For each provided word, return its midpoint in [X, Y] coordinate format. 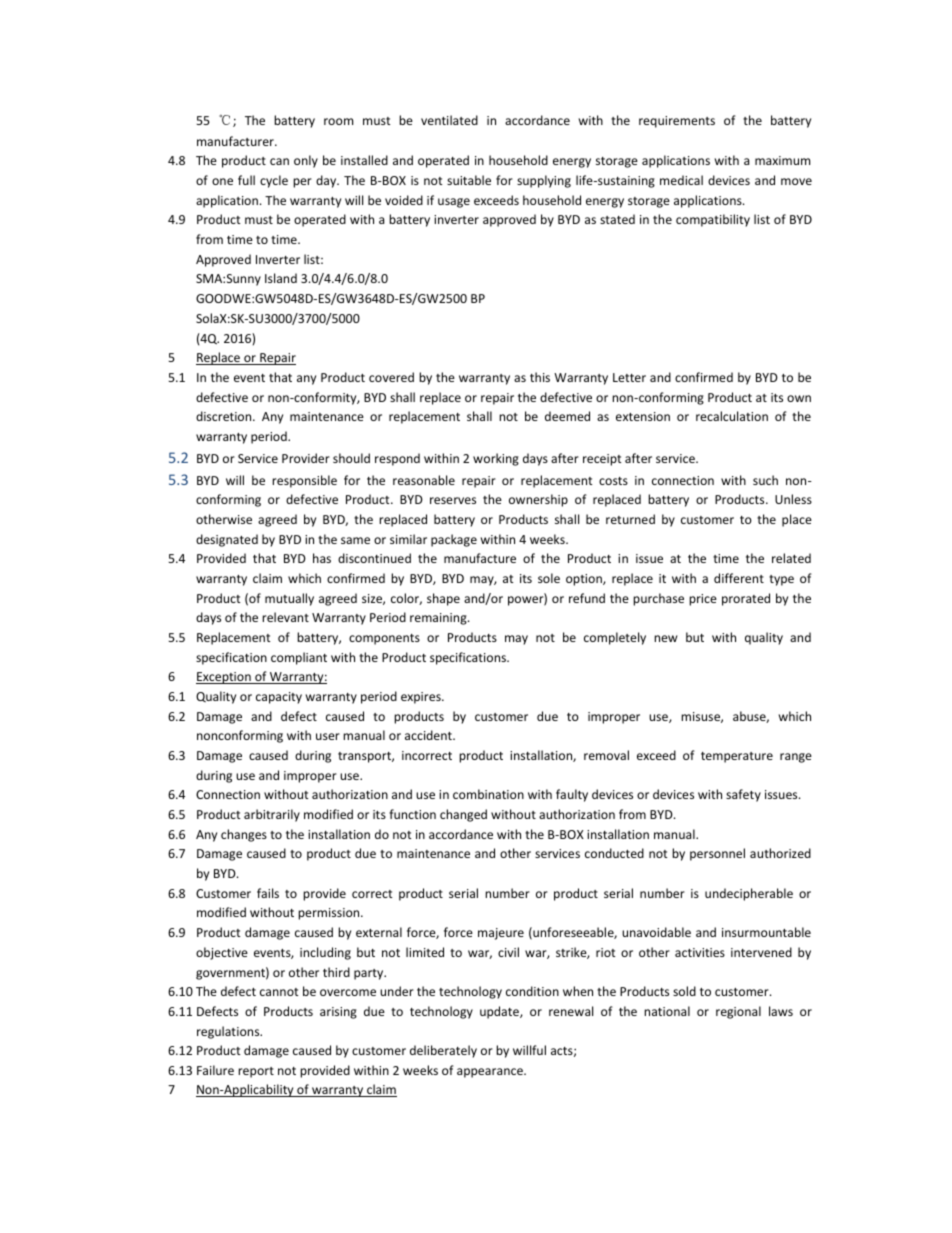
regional [738, 1012]
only [306, 161]
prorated [746, 599]
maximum [782, 160]
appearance [491, 1073]
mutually [289, 599]
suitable [469, 180]
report [256, 1072]
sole [549, 578]
